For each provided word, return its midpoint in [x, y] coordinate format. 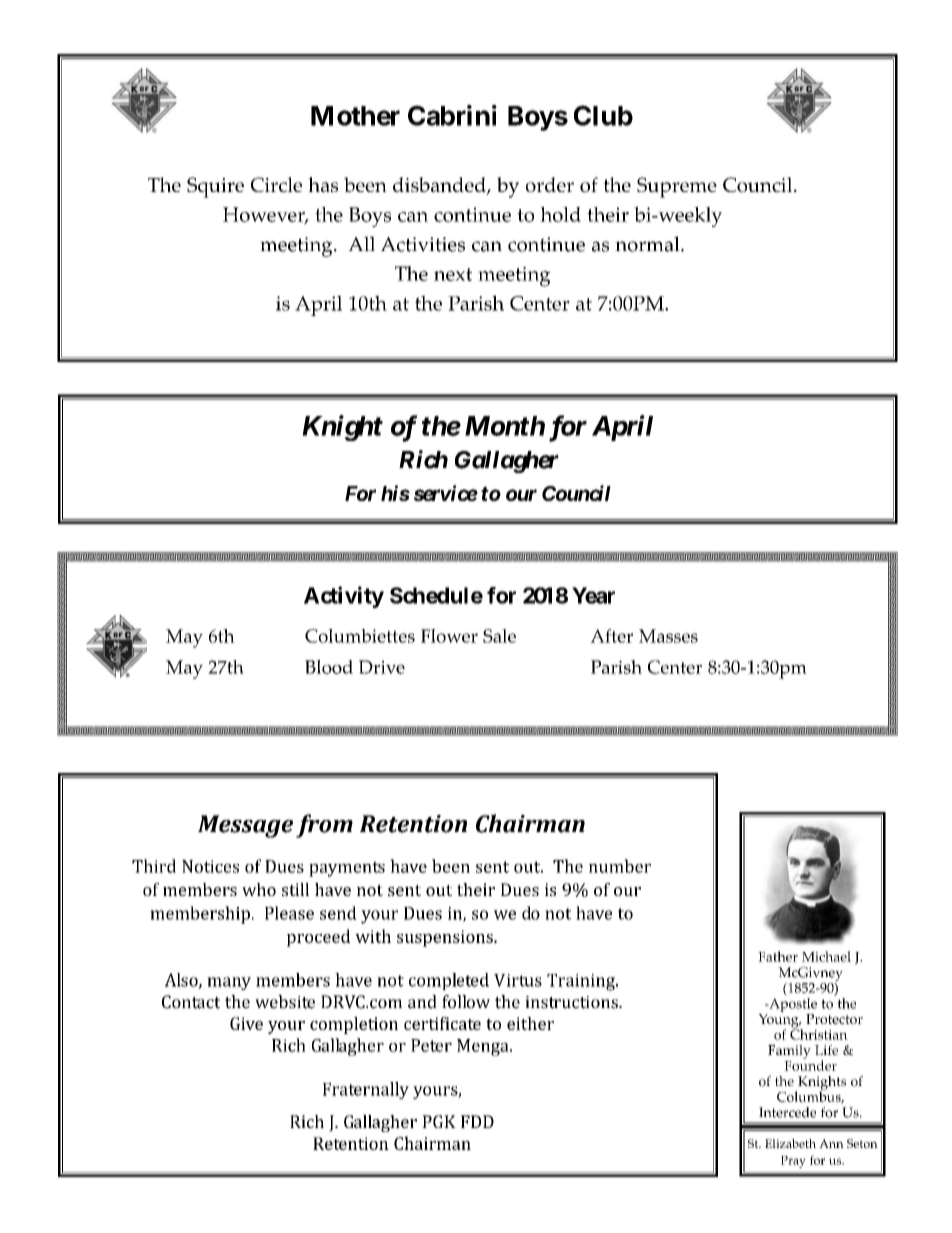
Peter [431, 1045]
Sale [499, 636]
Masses [668, 636]
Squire [215, 187]
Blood [329, 667]
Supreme [677, 187]
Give [246, 1023]
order [550, 185]
